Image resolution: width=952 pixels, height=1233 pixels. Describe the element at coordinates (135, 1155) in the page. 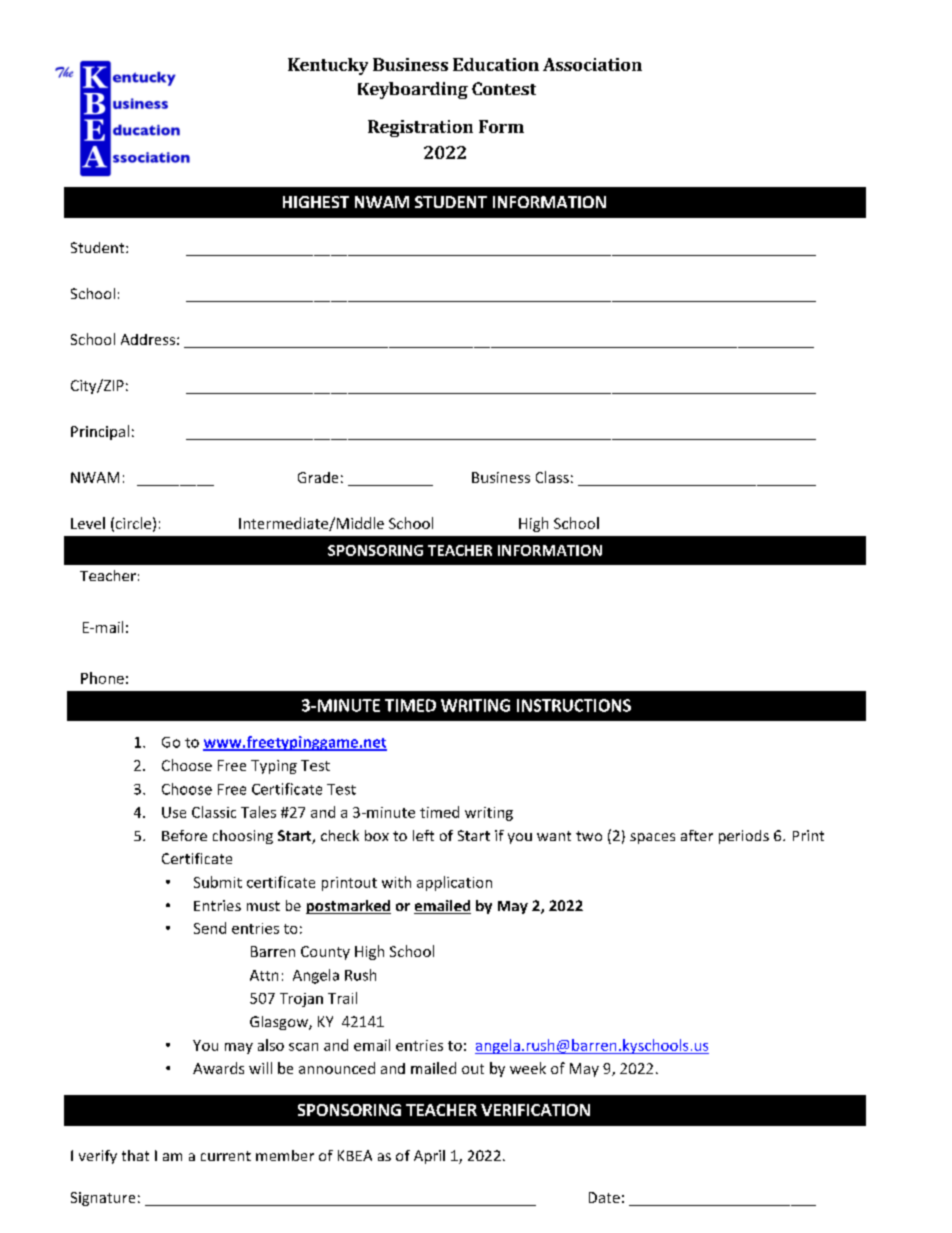

I see `that` at that location.
